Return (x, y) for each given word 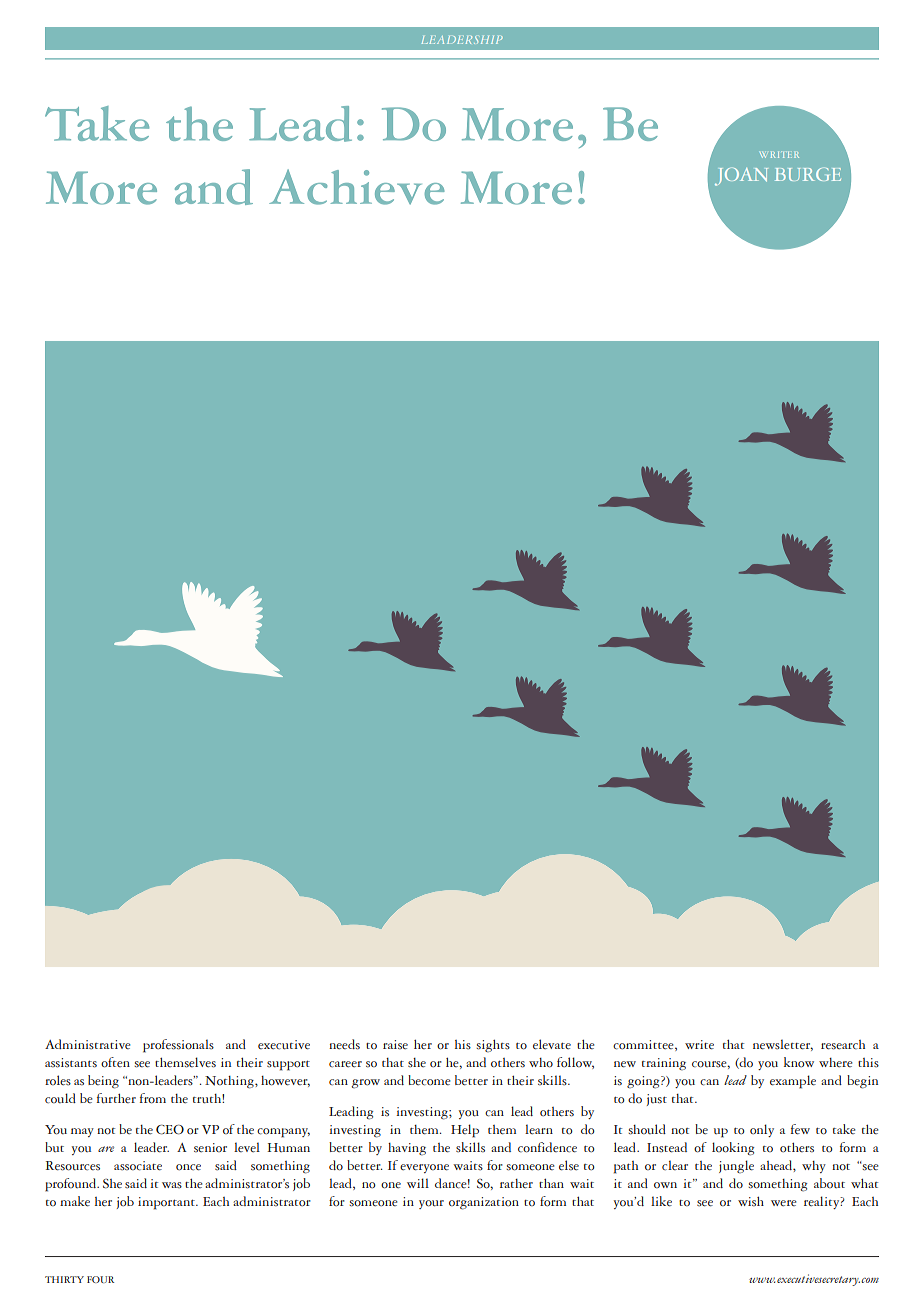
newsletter (783, 1045)
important (167, 1203)
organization (484, 1203)
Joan (741, 176)
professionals (178, 1046)
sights (493, 1046)
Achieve (357, 187)
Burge (808, 174)
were (784, 1203)
